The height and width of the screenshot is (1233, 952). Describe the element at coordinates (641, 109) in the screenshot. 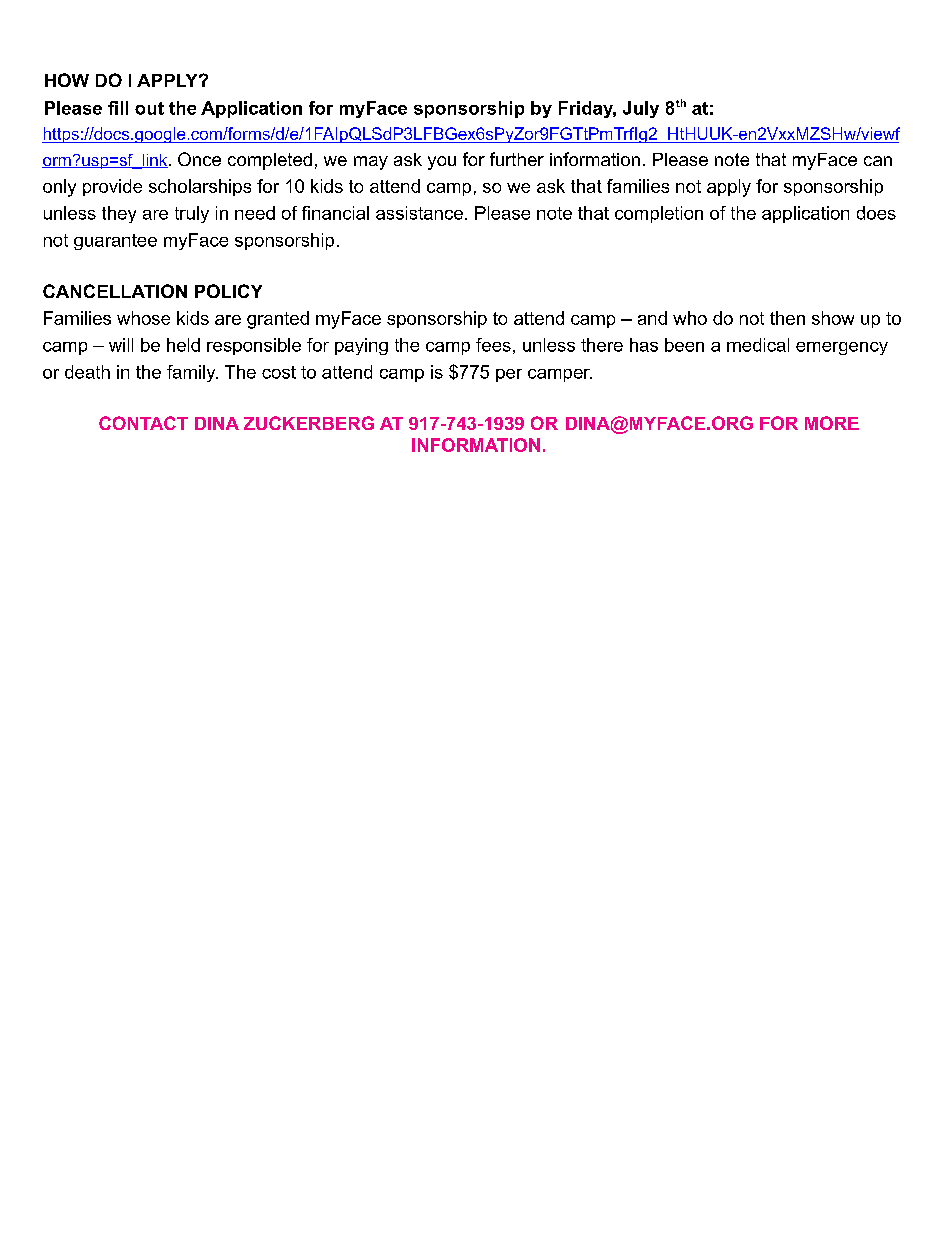

I see `July` at that location.
